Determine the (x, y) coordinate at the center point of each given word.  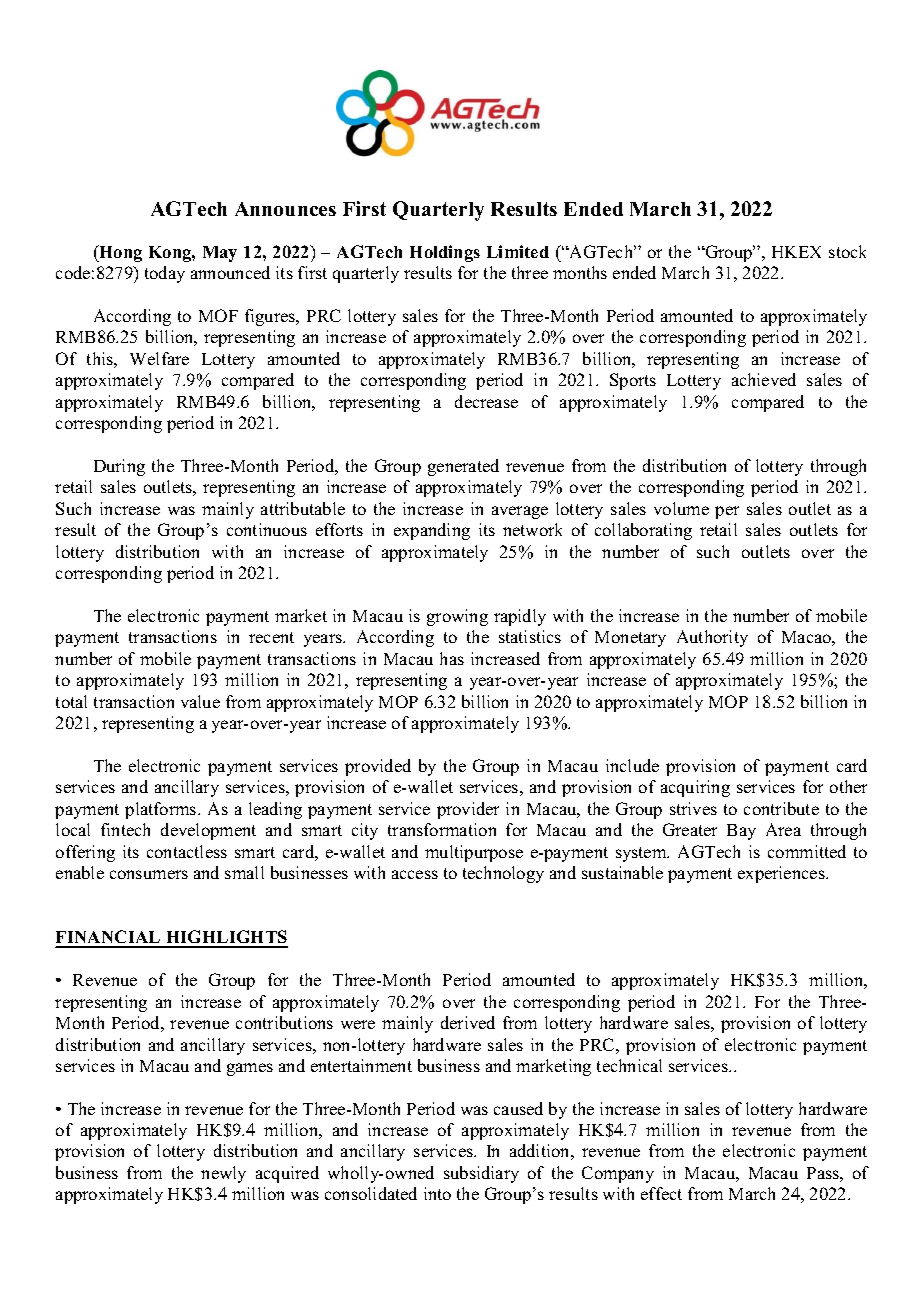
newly (223, 1174)
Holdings (445, 253)
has (452, 658)
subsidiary (481, 1174)
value (200, 701)
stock (847, 251)
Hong (119, 253)
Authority (712, 638)
